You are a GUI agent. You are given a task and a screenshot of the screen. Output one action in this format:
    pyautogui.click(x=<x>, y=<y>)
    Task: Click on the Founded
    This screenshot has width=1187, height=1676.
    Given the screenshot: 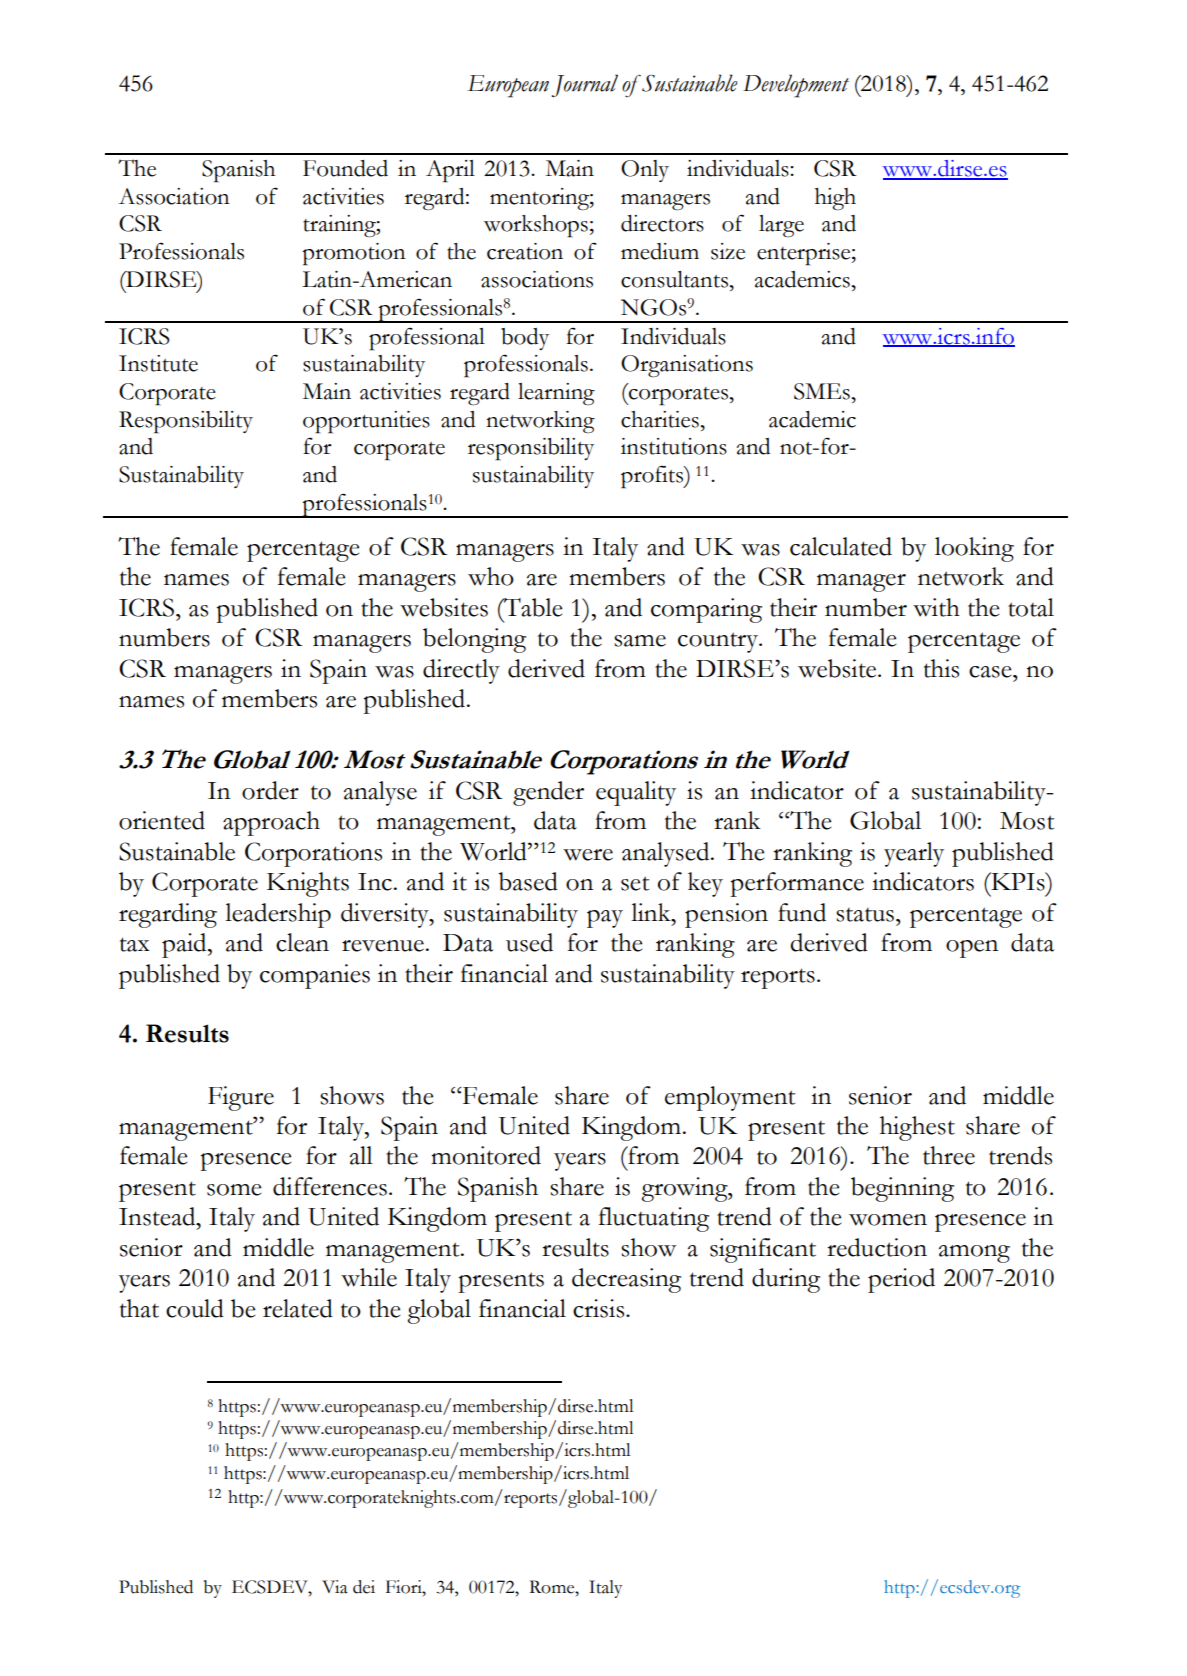 What is the action you would take?
    pyautogui.click(x=345, y=168)
